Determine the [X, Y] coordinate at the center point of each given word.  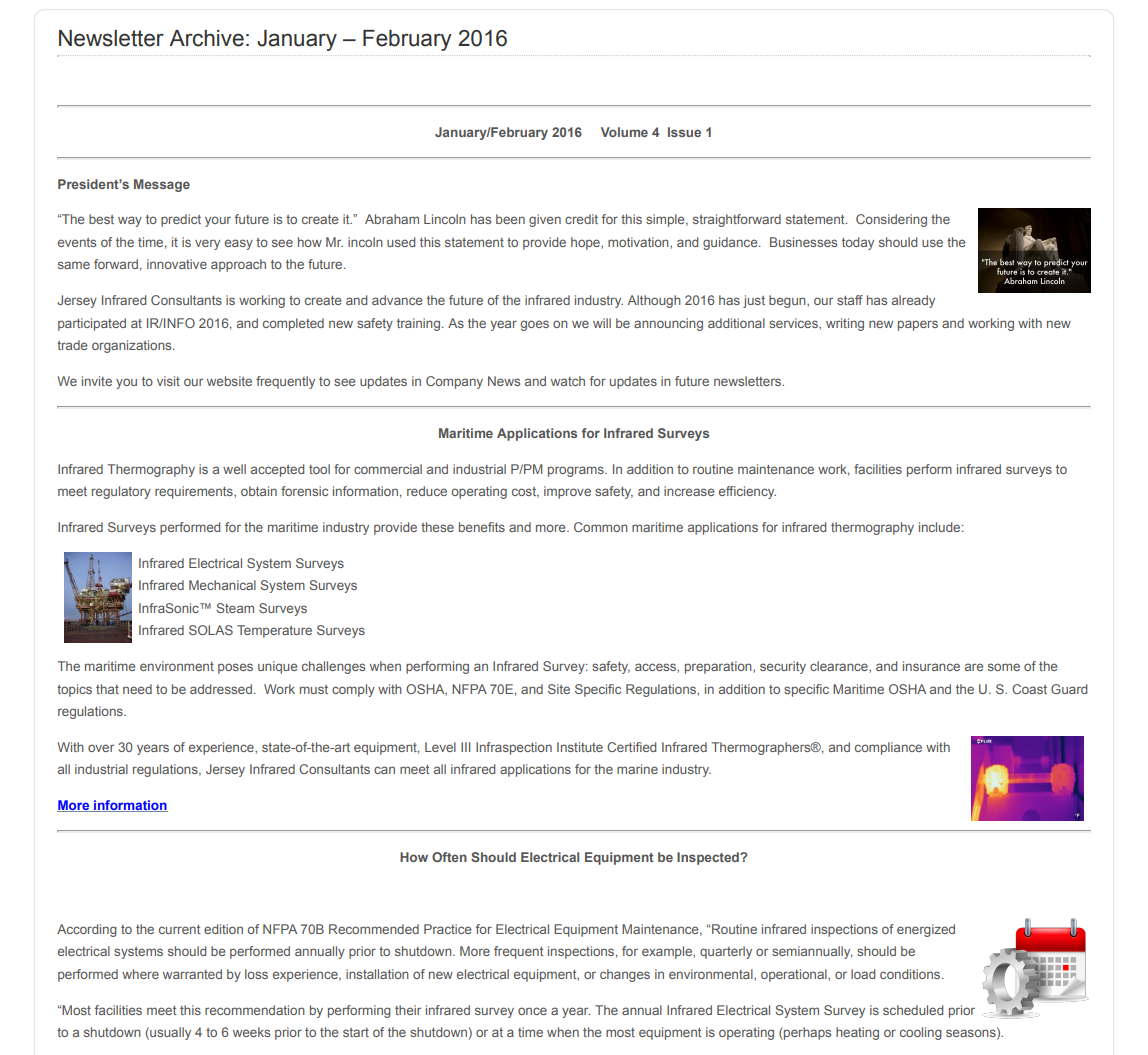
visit [168, 381]
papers [918, 325]
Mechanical [222, 585]
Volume [624, 132]
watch [568, 381]
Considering [891, 220]
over [101, 748]
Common [601, 527]
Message [162, 185]
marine [637, 769]
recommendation [255, 1010]
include [941, 527]
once [532, 1011]
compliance [888, 748]
